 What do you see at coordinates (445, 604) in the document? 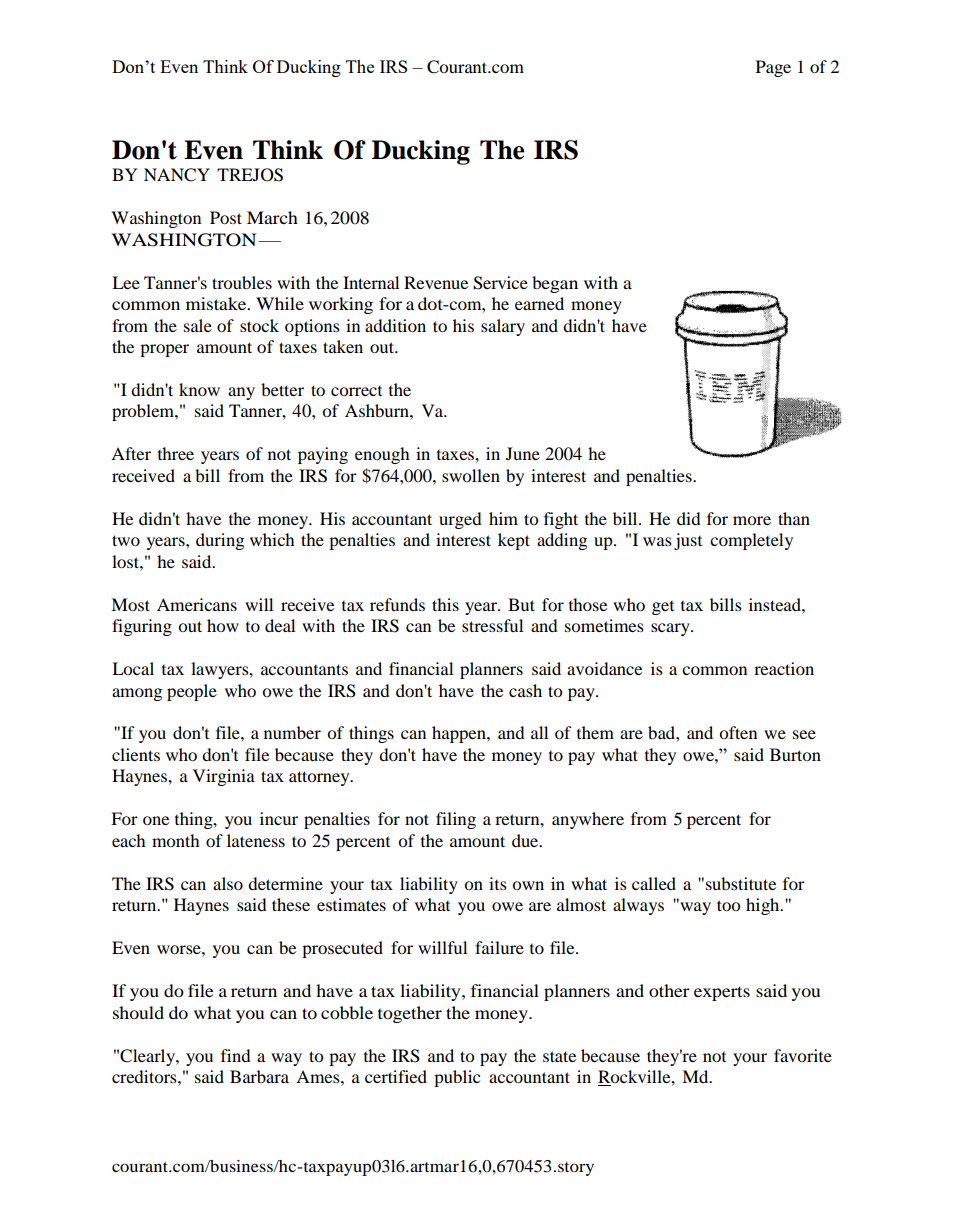
I see `this` at bounding box center [445, 604].
